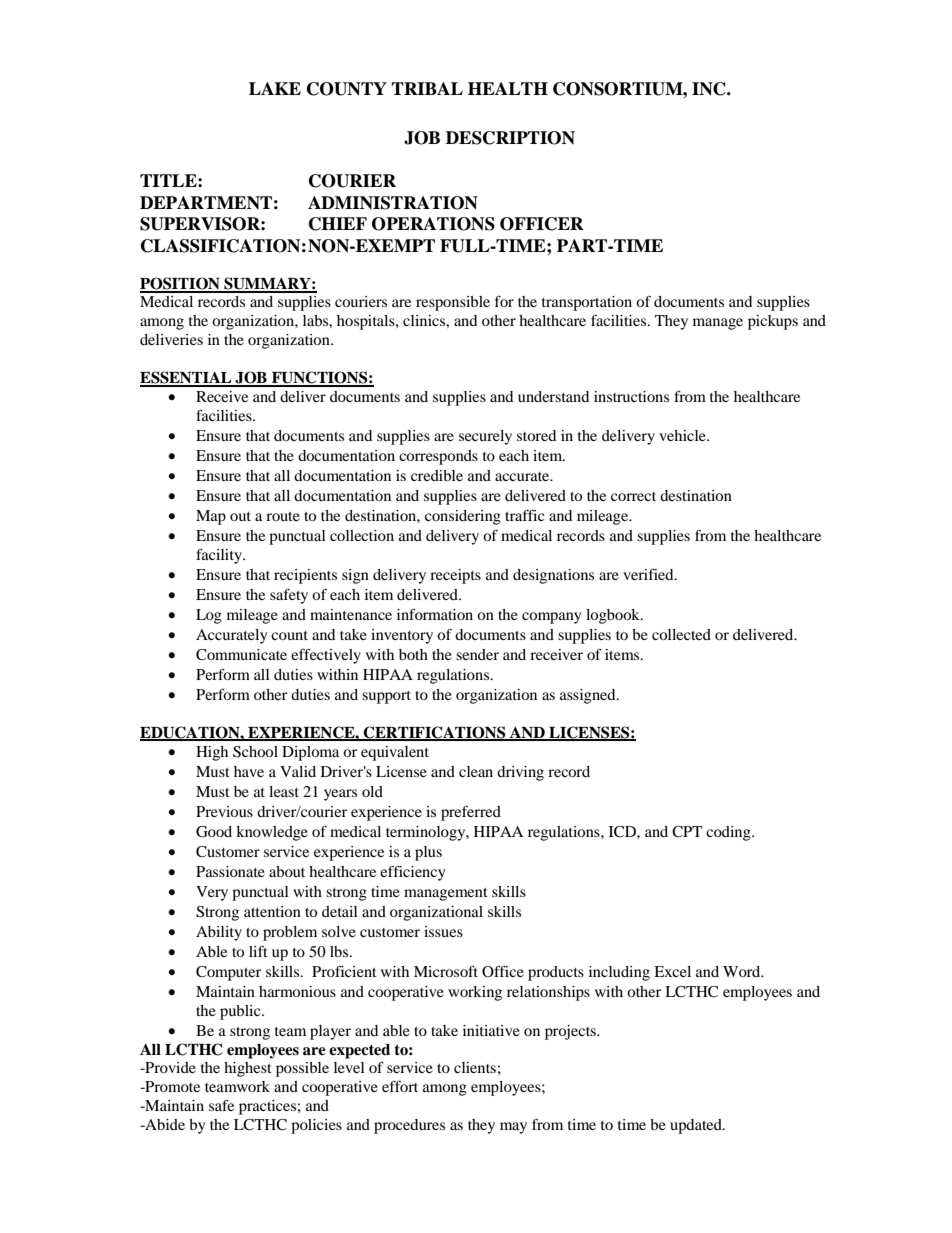 Image resolution: width=952 pixels, height=1233 pixels. I want to click on Promote, so click(171, 1086).
